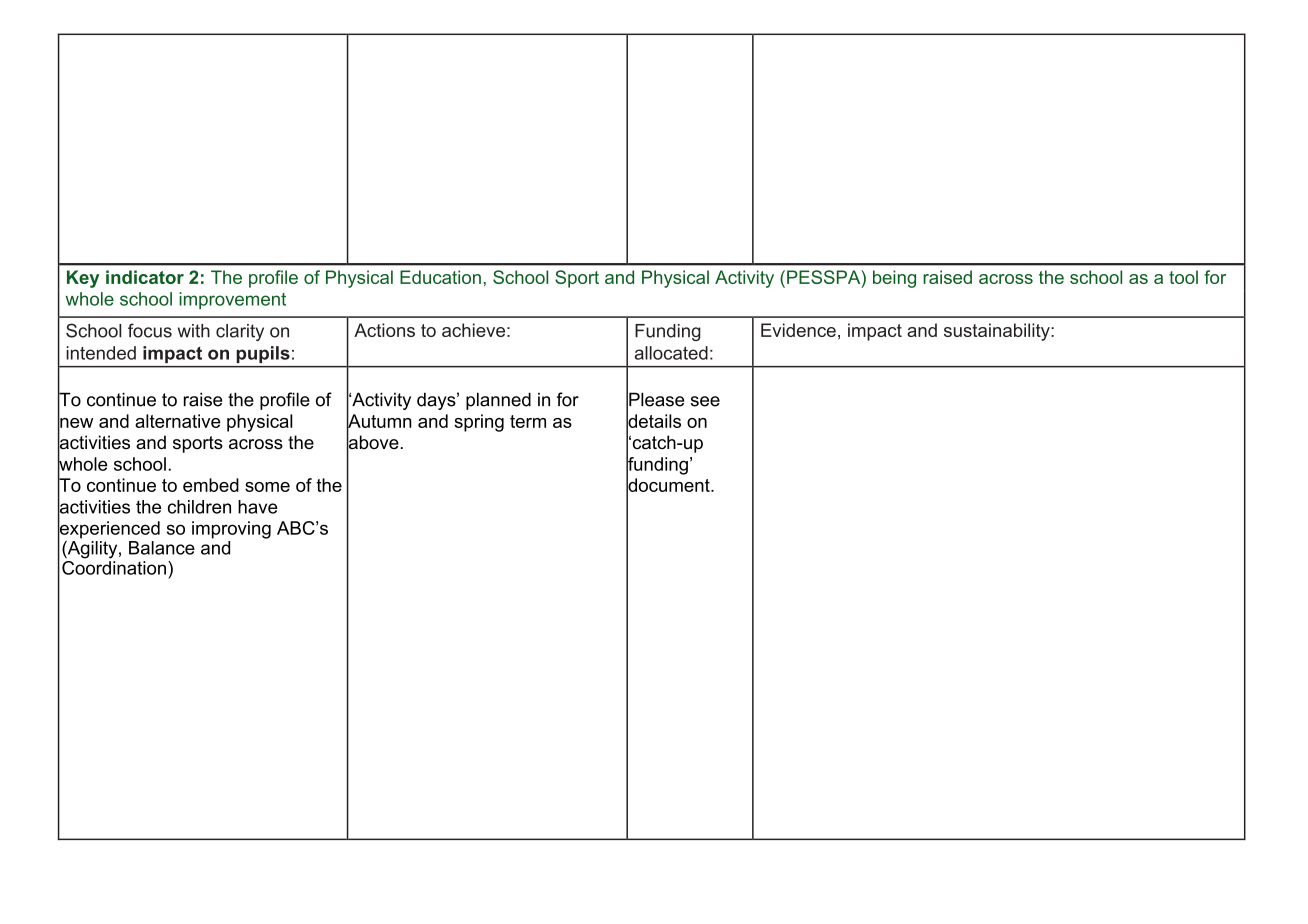 This image has width=1308, height=924. What do you see at coordinates (162, 548) in the image?
I see `Balance` at bounding box center [162, 548].
